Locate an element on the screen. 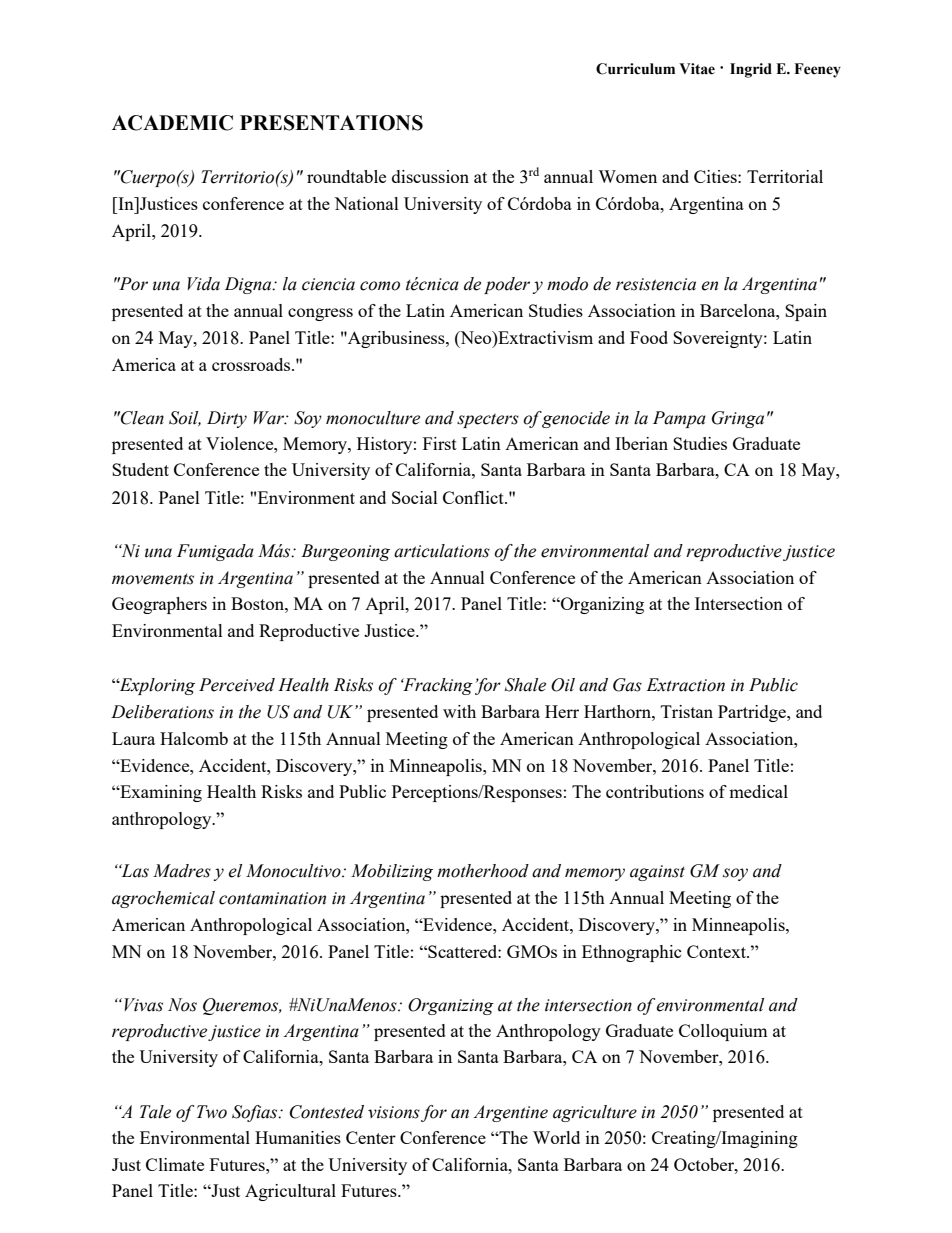 The width and height of the screenshot is (952, 1233). ACADEMIC is located at coordinates (172, 123).
